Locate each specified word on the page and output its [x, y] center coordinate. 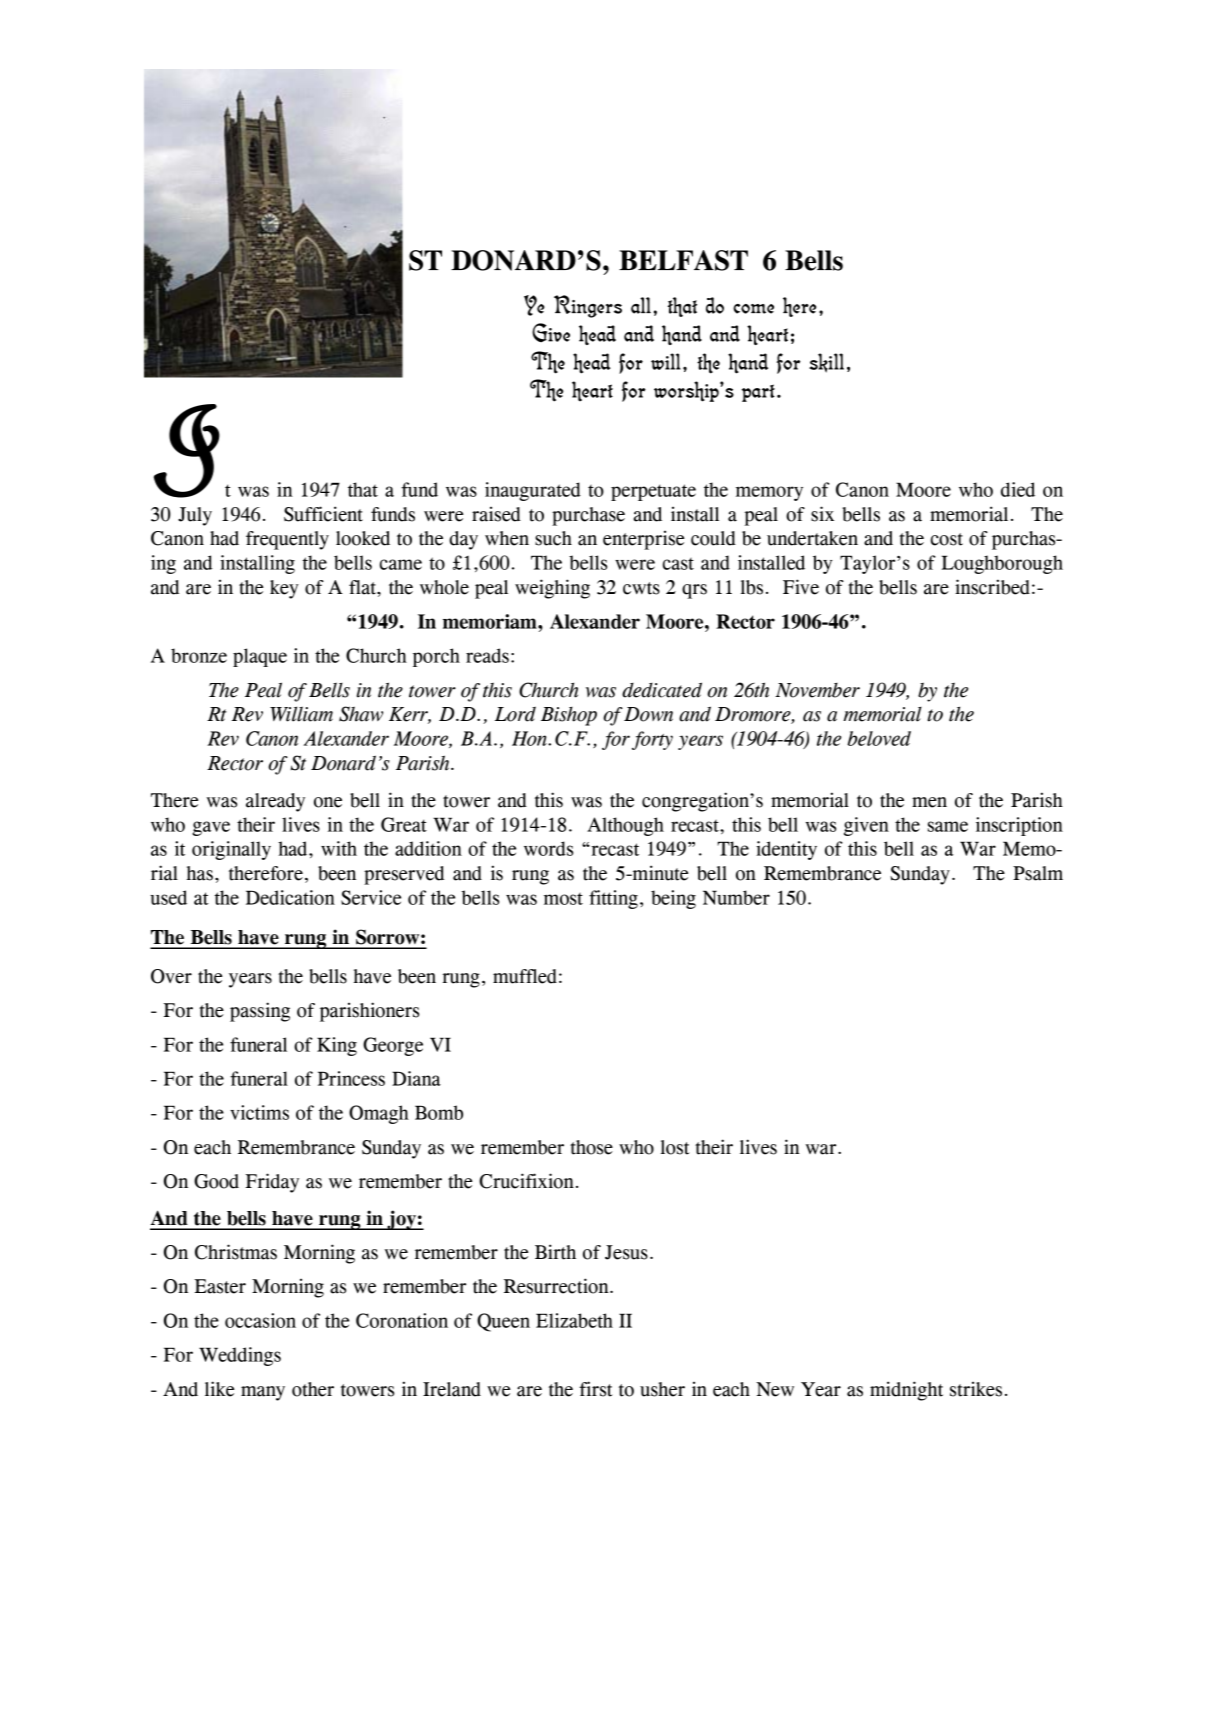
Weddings [240, 1356]
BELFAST [683, 260]
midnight [906, 1391]
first [595, 1389]
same [948, 826]
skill [826, 363]
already [275, 802]
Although [625, 826]
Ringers [588, 306]
